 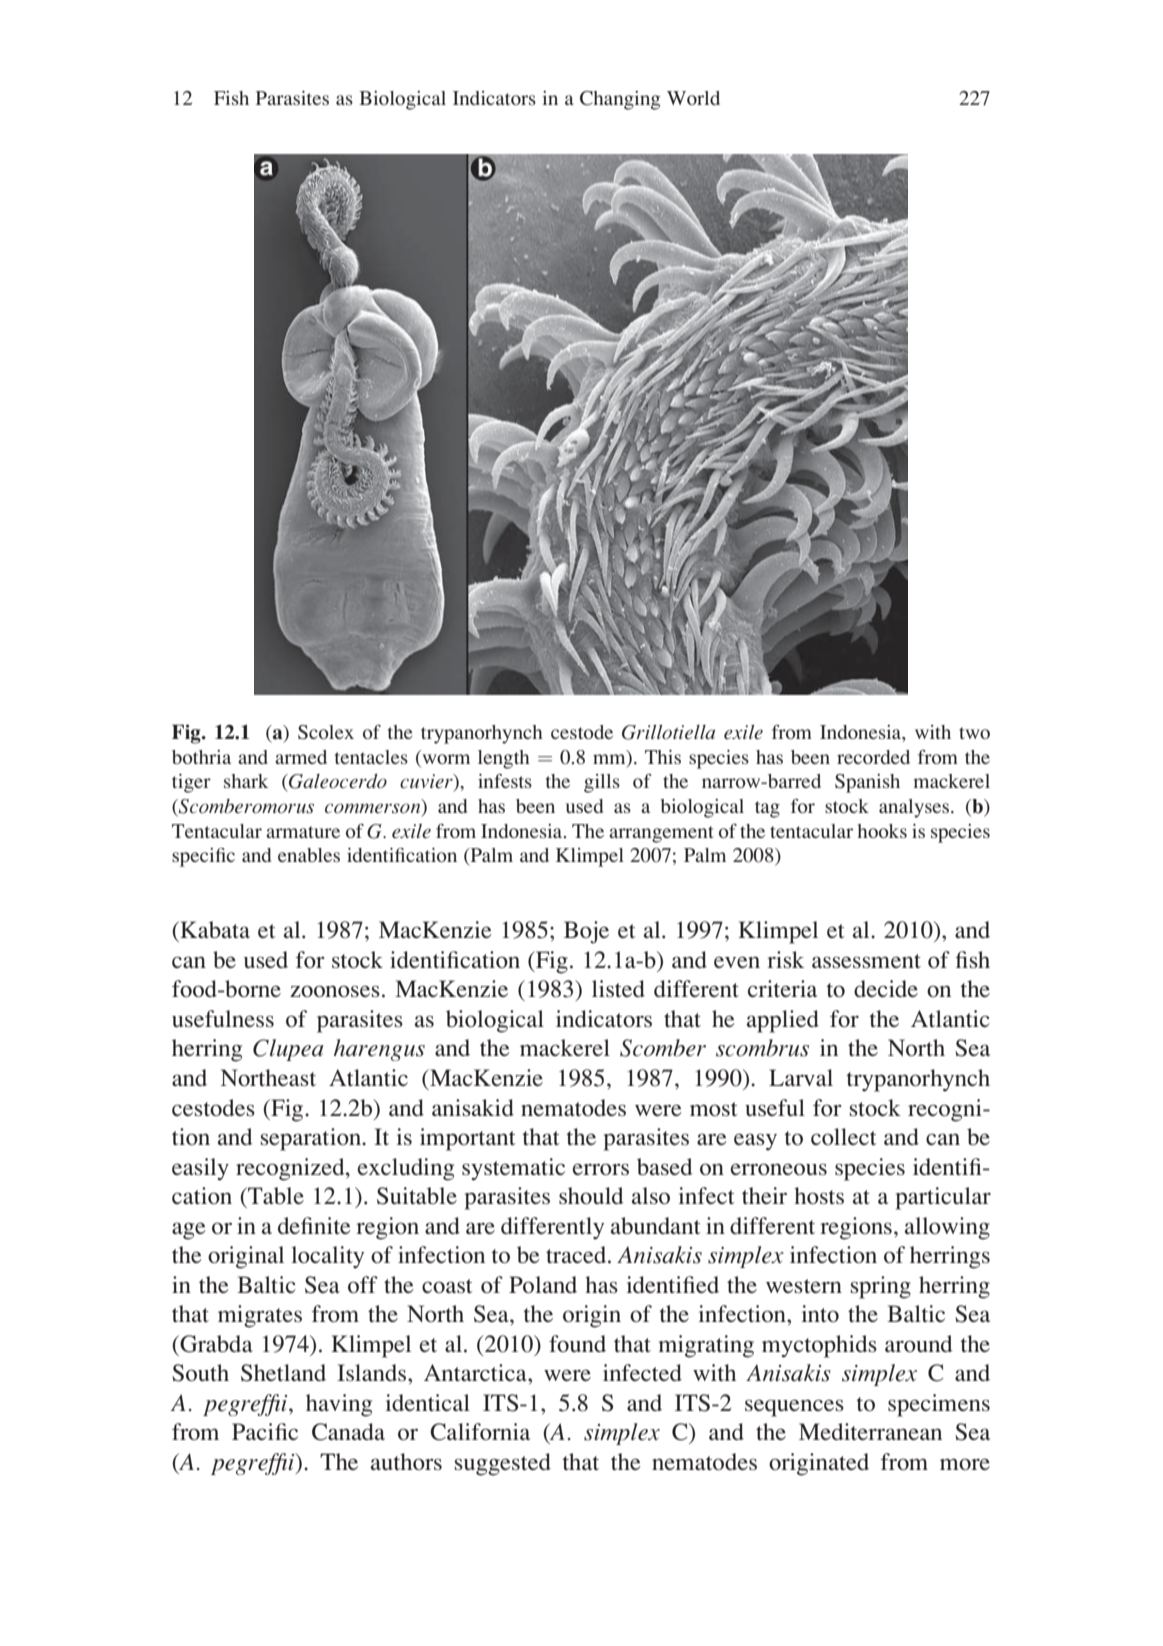 I want to click on Shetland, so click(x=283, y=1373).
